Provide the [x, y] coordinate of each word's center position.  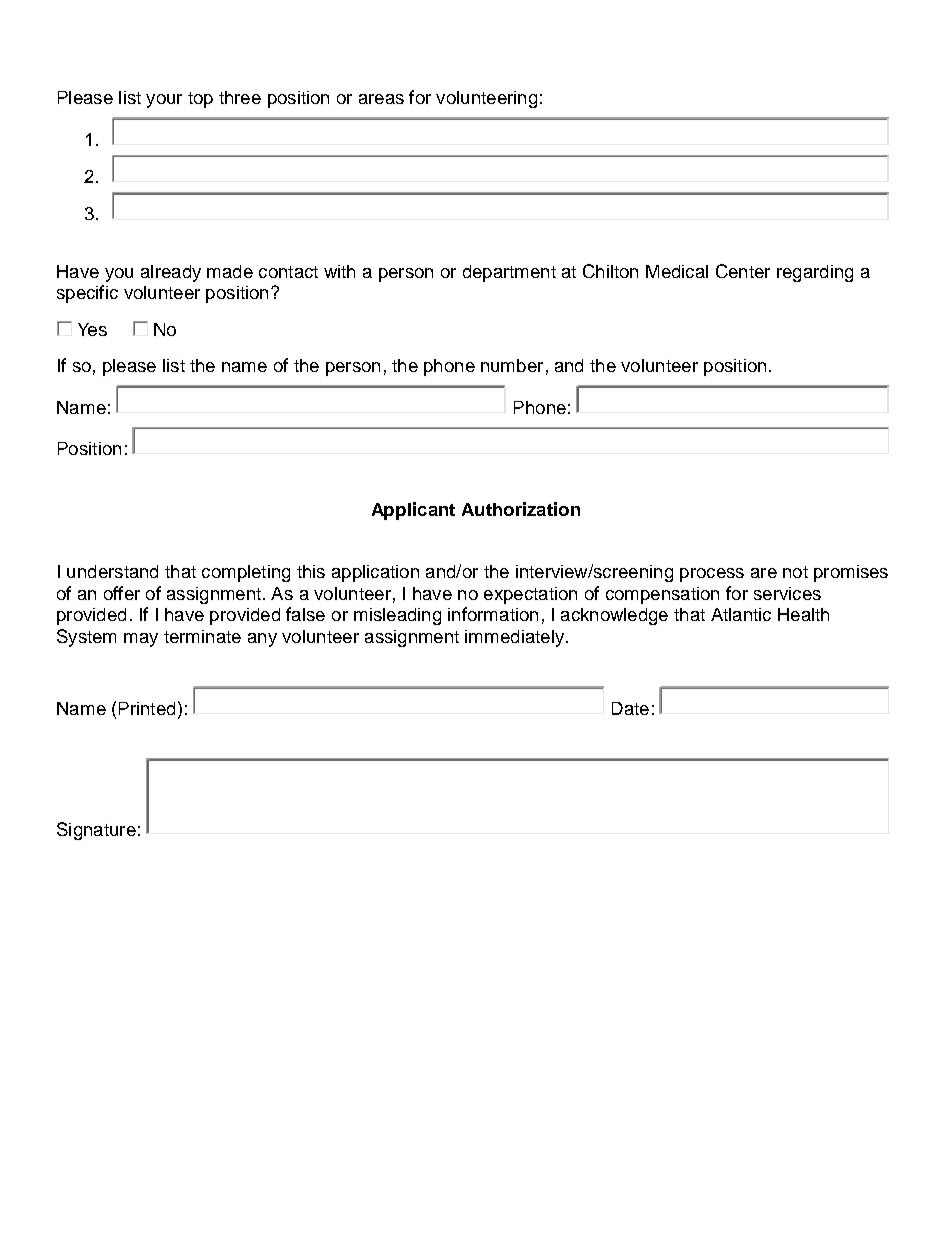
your [164, 101]
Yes [92, 329]
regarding [815, 273]
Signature [96, 831]
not [795, 572]
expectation [530, 595]
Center [743, 271]
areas [381, 99]
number [512, 365]
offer [122, 593]
